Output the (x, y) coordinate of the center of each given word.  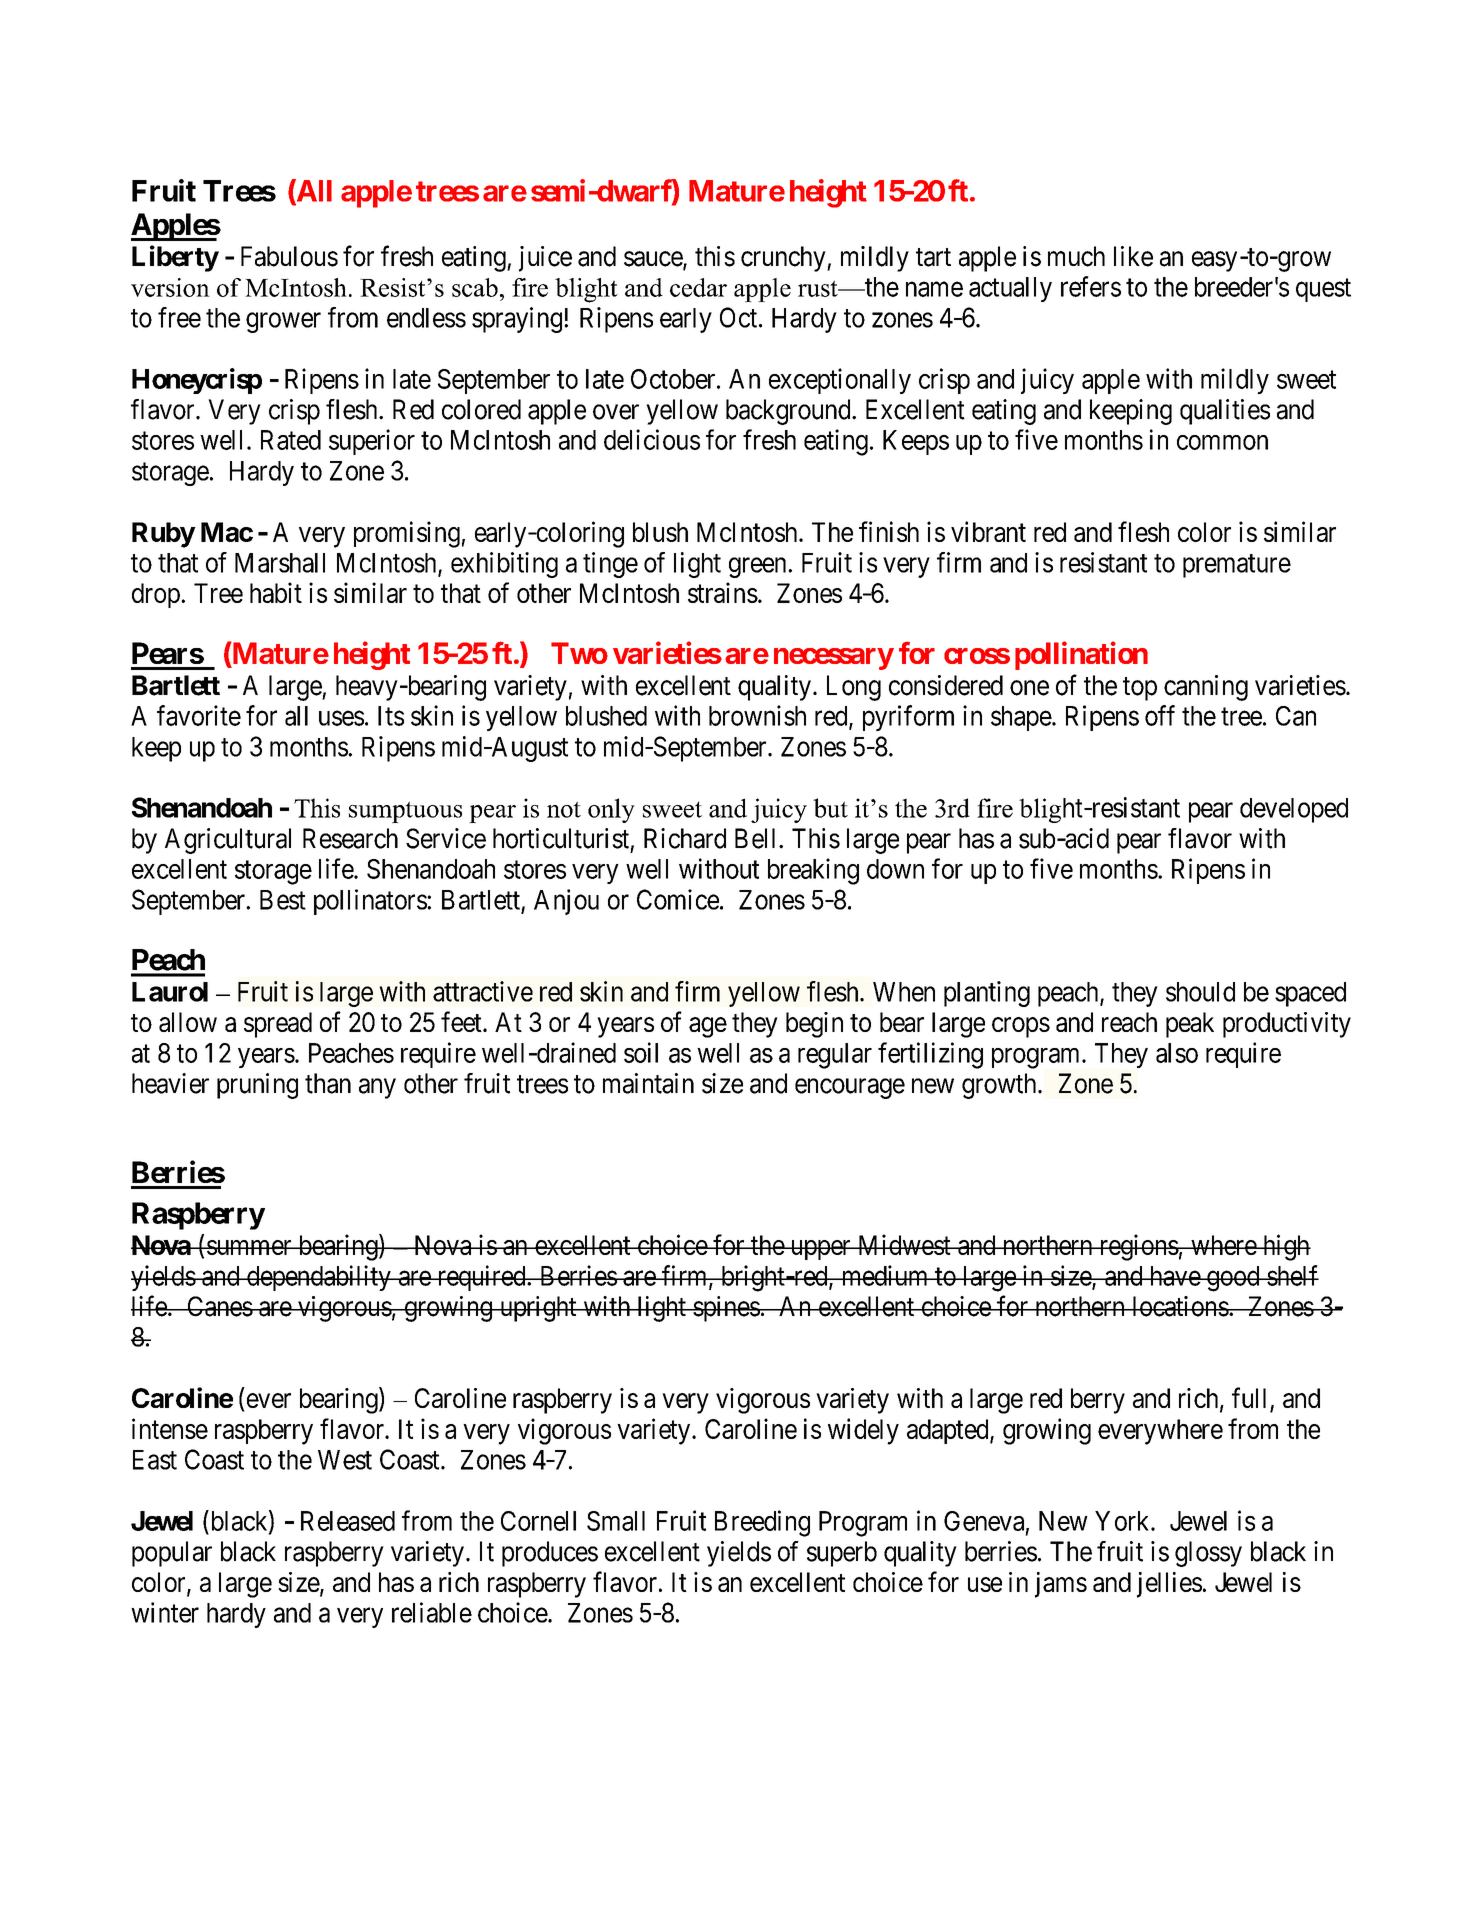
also (1177, 1053)
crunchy (784, 259)
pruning (257, 1086)
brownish (757, 715)
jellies (1169, 1585)
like (1133, 256)
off (1160, 715)
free (179, 317)
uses (341, 718)
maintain (648, 1083)
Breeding (762, 1523)
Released (348, 1521)
